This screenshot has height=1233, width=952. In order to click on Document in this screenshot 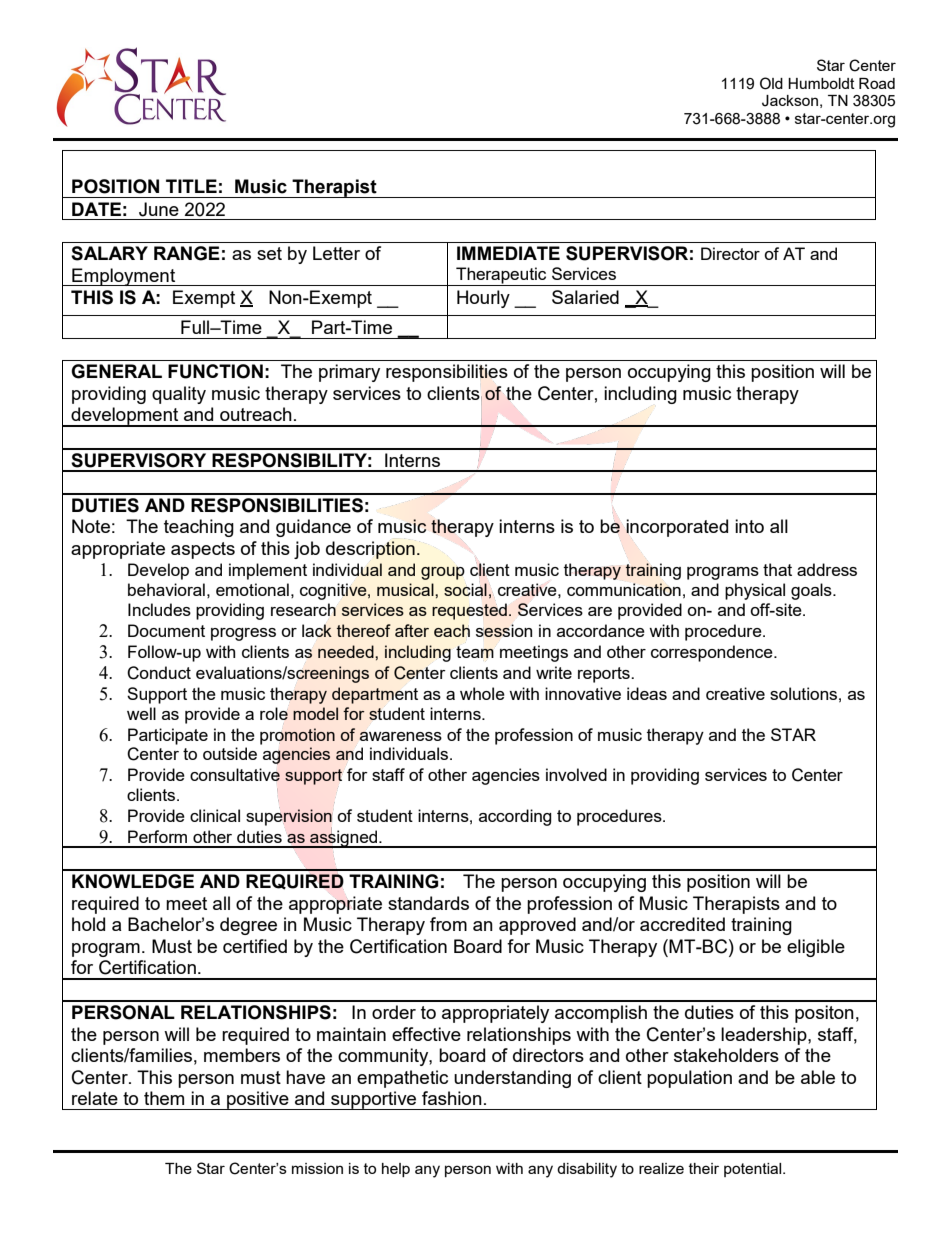, I will do `click(166, 630)`.
